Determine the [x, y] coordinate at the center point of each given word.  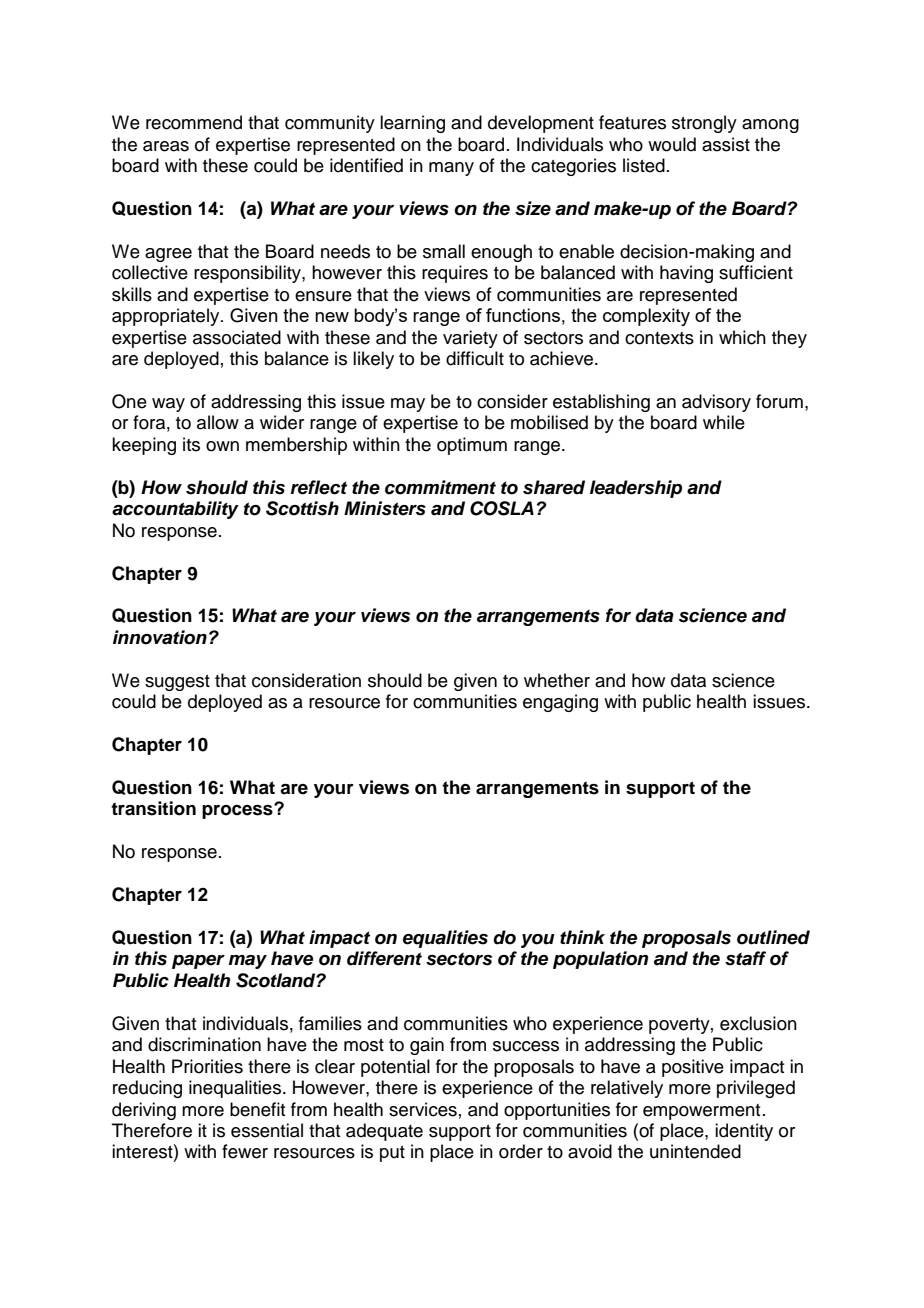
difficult [475, 358]
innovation [160, 637]
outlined [773, 937]
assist [726, 144]
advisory [716, 403]
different [384, 958]
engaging [560, 703]
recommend [194, 122]
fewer [245, 1151]
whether [557, 680]
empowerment [701, 1112]
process [238, 811]
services [423, 1109]
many [451, 169]
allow [218, 422]
